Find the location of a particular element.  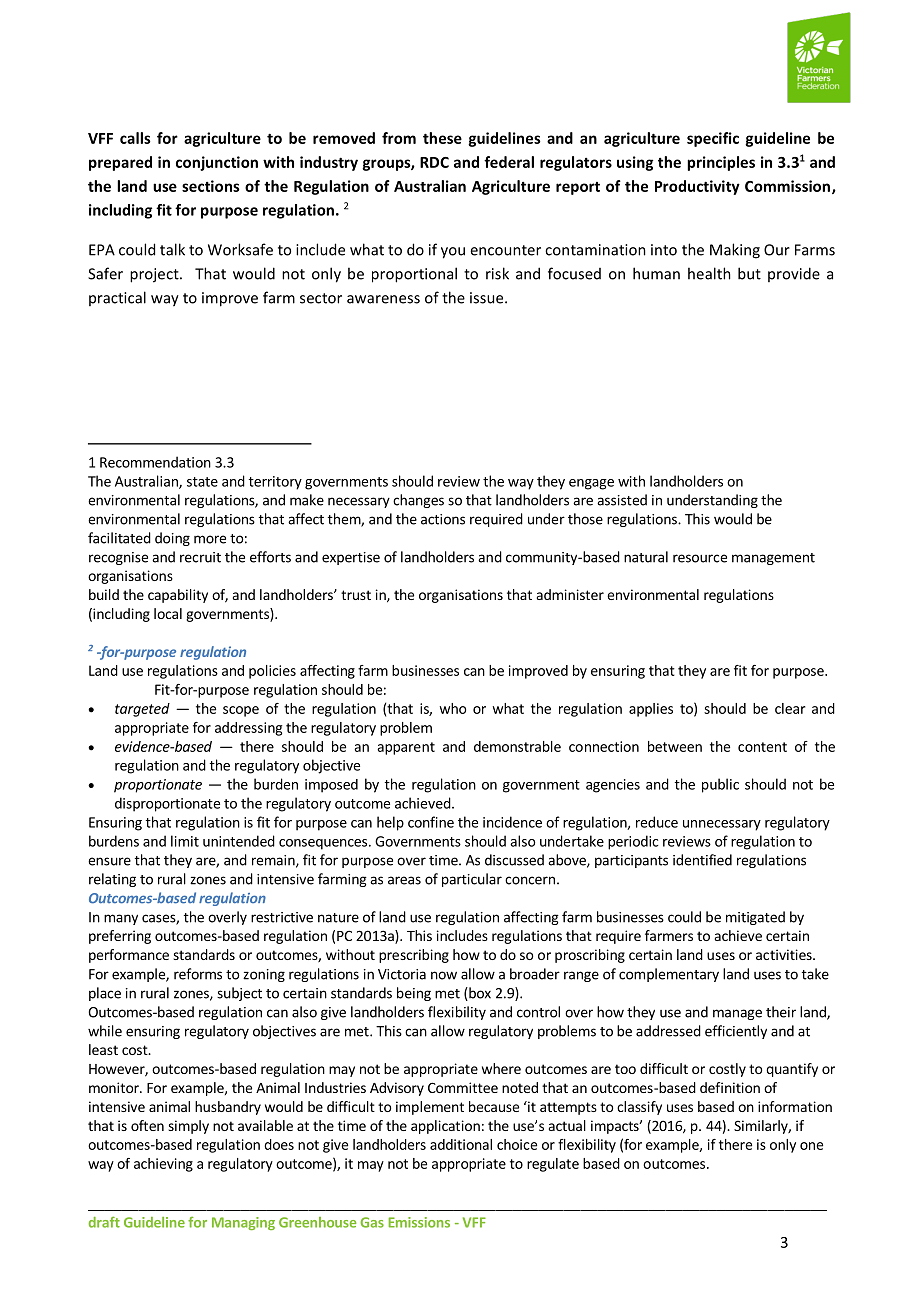

doing is located at coordinates (172, 539).
